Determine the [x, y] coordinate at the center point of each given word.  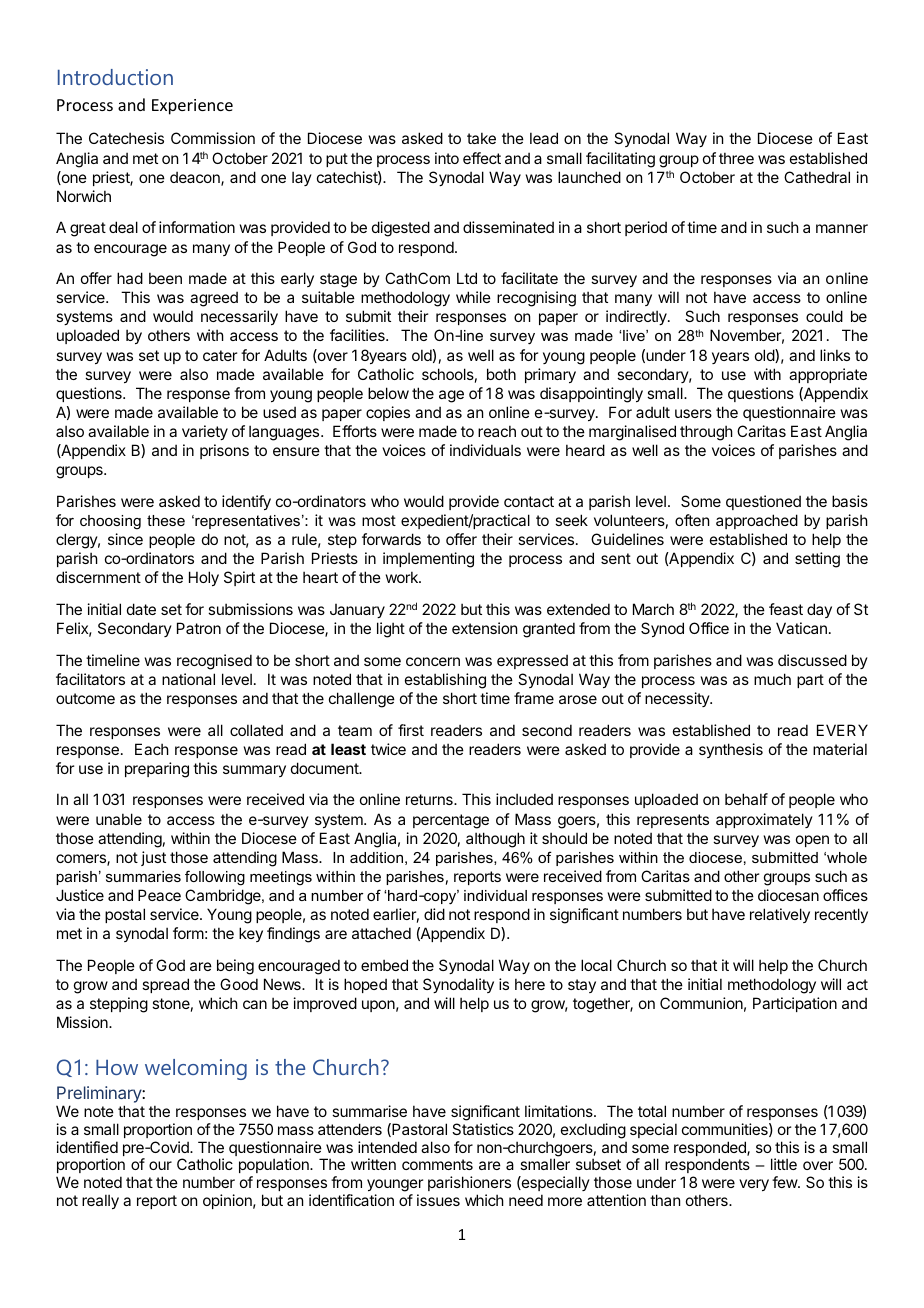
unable [119, 819]
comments [437, 1164]
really [100, 1201]
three [736, 158]
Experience [192, 107]
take [481, 138]
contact [529, 501]
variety [205, 432]
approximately [764, 820]
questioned [763, 502]
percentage [451, 821]
